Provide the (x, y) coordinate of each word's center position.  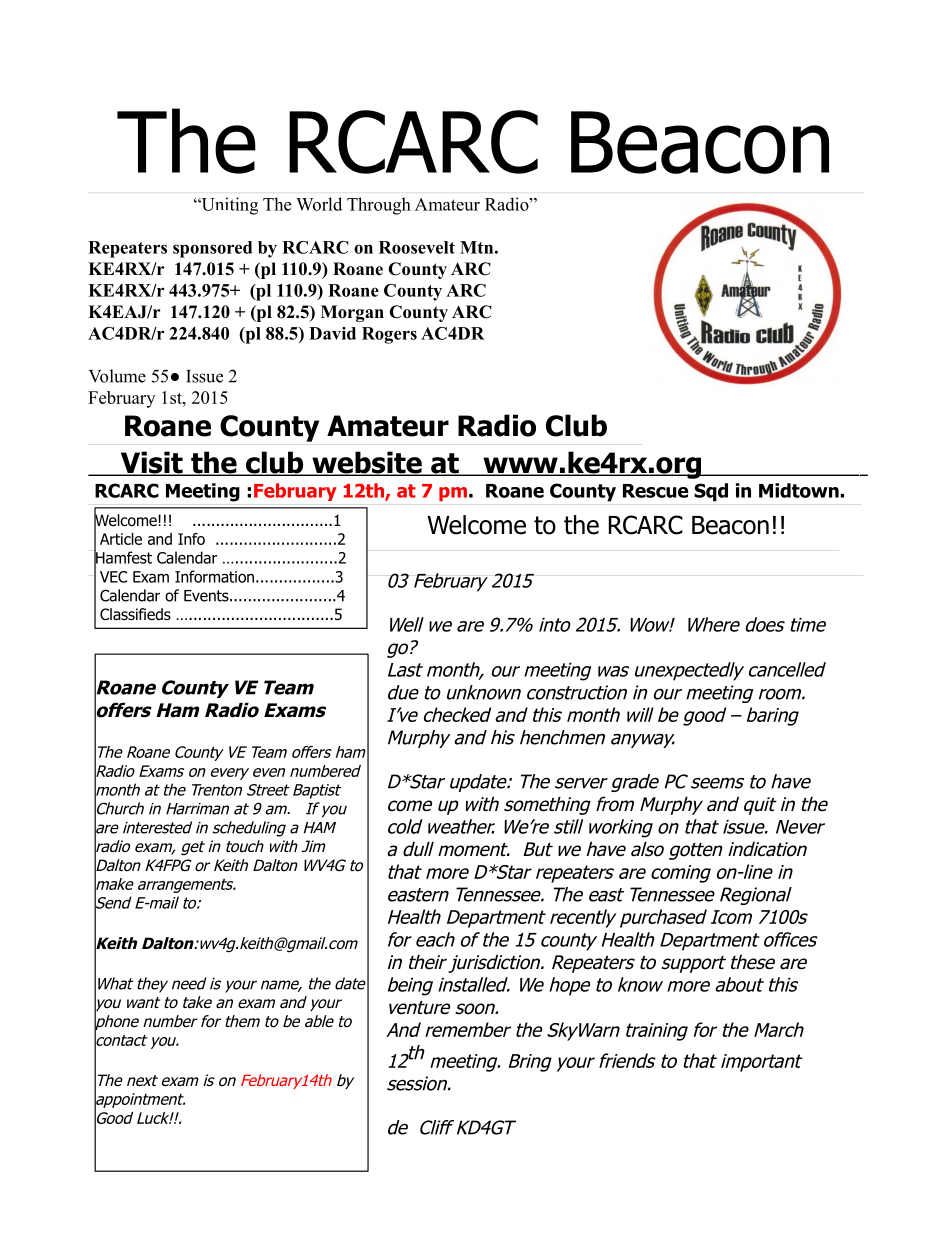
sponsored (212, 249)
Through (379, 206)
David (332, 333)
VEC (113, 577)
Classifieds (135, 614)
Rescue (655, 491)
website (367, 463)
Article (121, 539)
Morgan (352, 313)
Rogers (389, 335)
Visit (151, 463)
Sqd (711, 492)
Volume (117, 376)
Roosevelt (417, 247)
